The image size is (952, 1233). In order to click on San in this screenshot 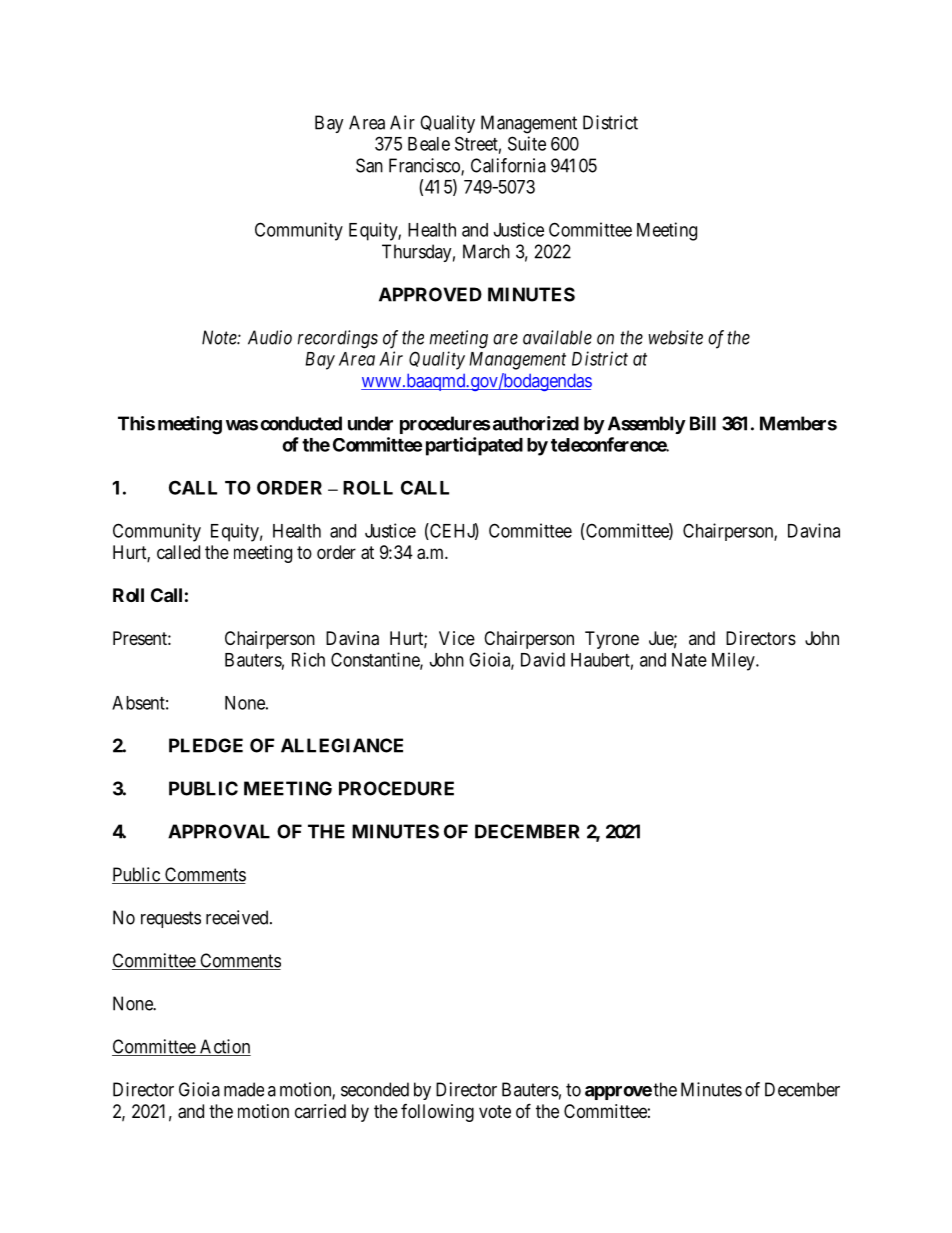, I will do `click(369, 165)`.
